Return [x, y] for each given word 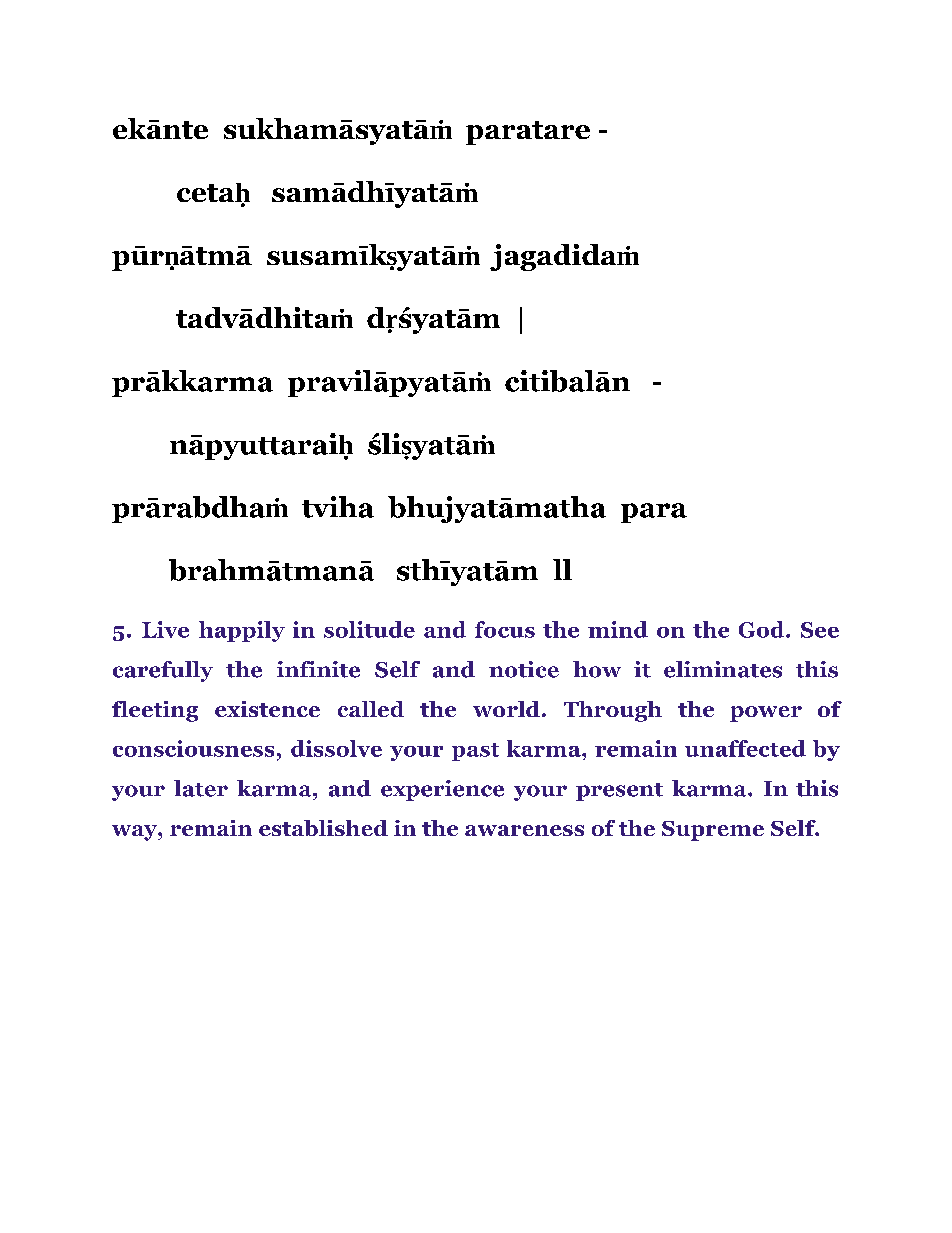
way [135, 833]
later [201, 788]
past [475, 752]
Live [165, 629]
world [506, 709]
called [371, 709]
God [763, 629]
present [619, 792]
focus [505, 629]
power [766, 714]
